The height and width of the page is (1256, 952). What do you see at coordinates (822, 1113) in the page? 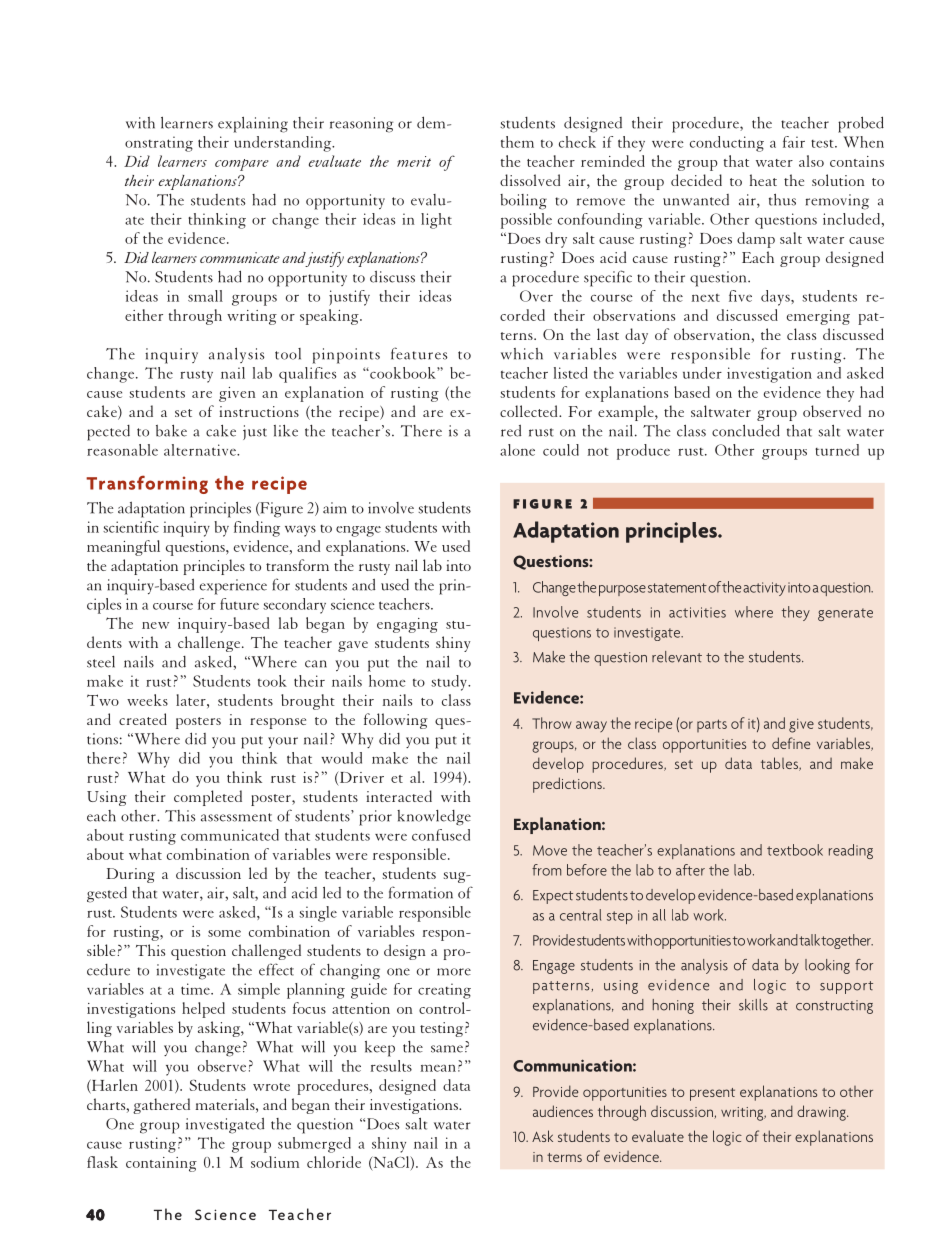
I see `drawing` at bounding box center [822, 1113].
